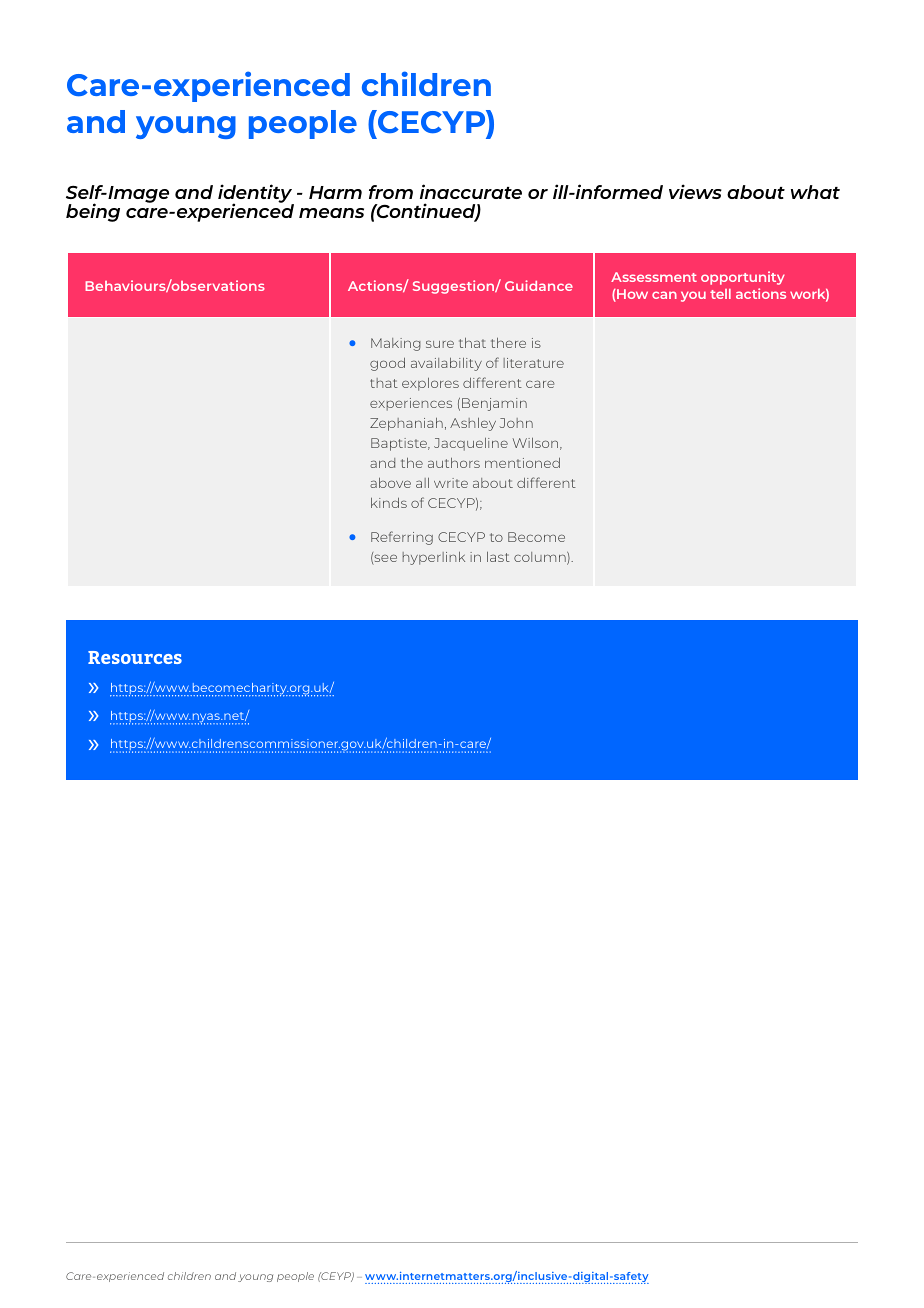 The image size is (924, 1308). I want to click on tell, so click(720, 294).
